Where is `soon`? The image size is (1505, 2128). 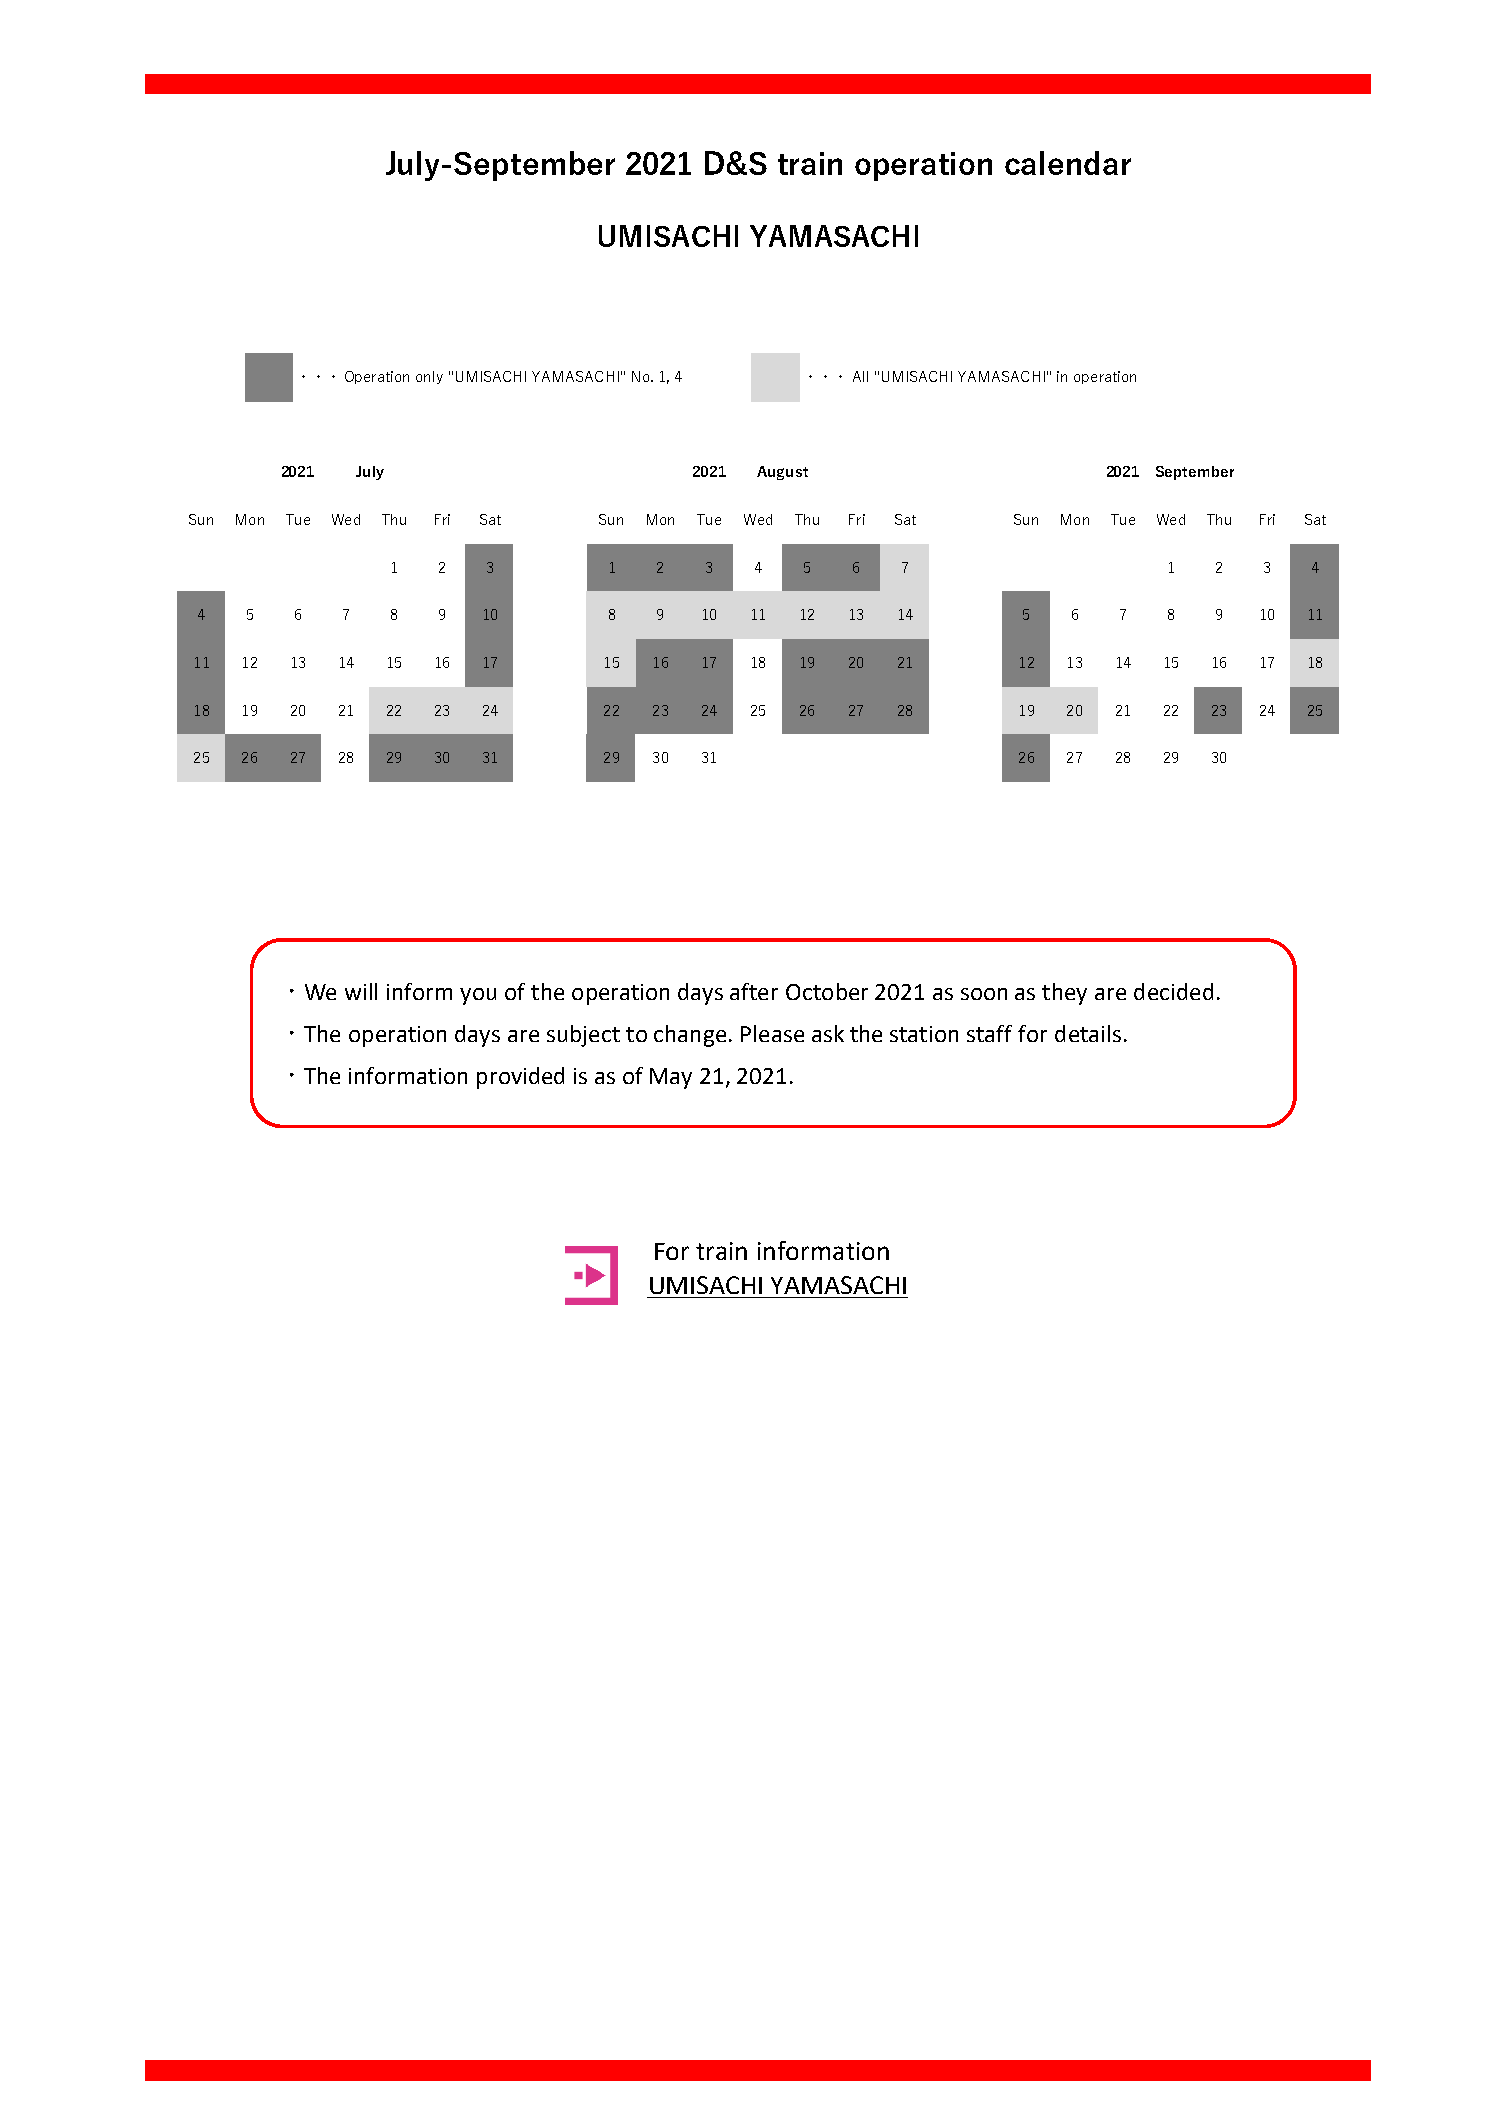 soon is located at coordinates (984, 994).
